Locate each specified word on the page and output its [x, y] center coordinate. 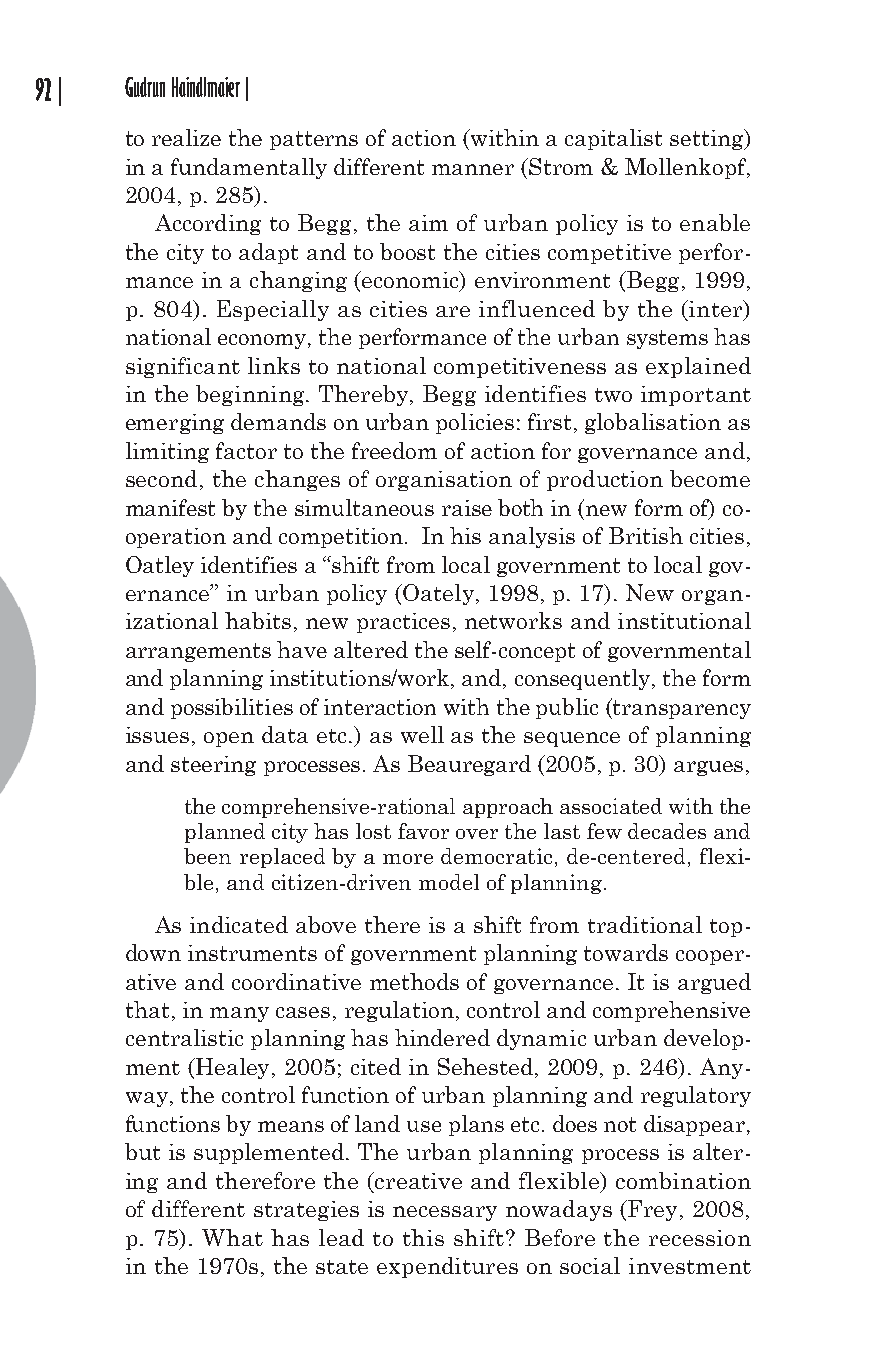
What [232, 1237]
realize [186, 137]
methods [414, 981]
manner [473, 169]
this [423, 1237]
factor [246, 450]
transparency [681, 708]
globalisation [653, 423]
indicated [239, 924]
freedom [394, 450]
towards [626, 952]
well [422, 734]
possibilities [232, 708]
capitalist [613, 139]
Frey [654, 1210]
